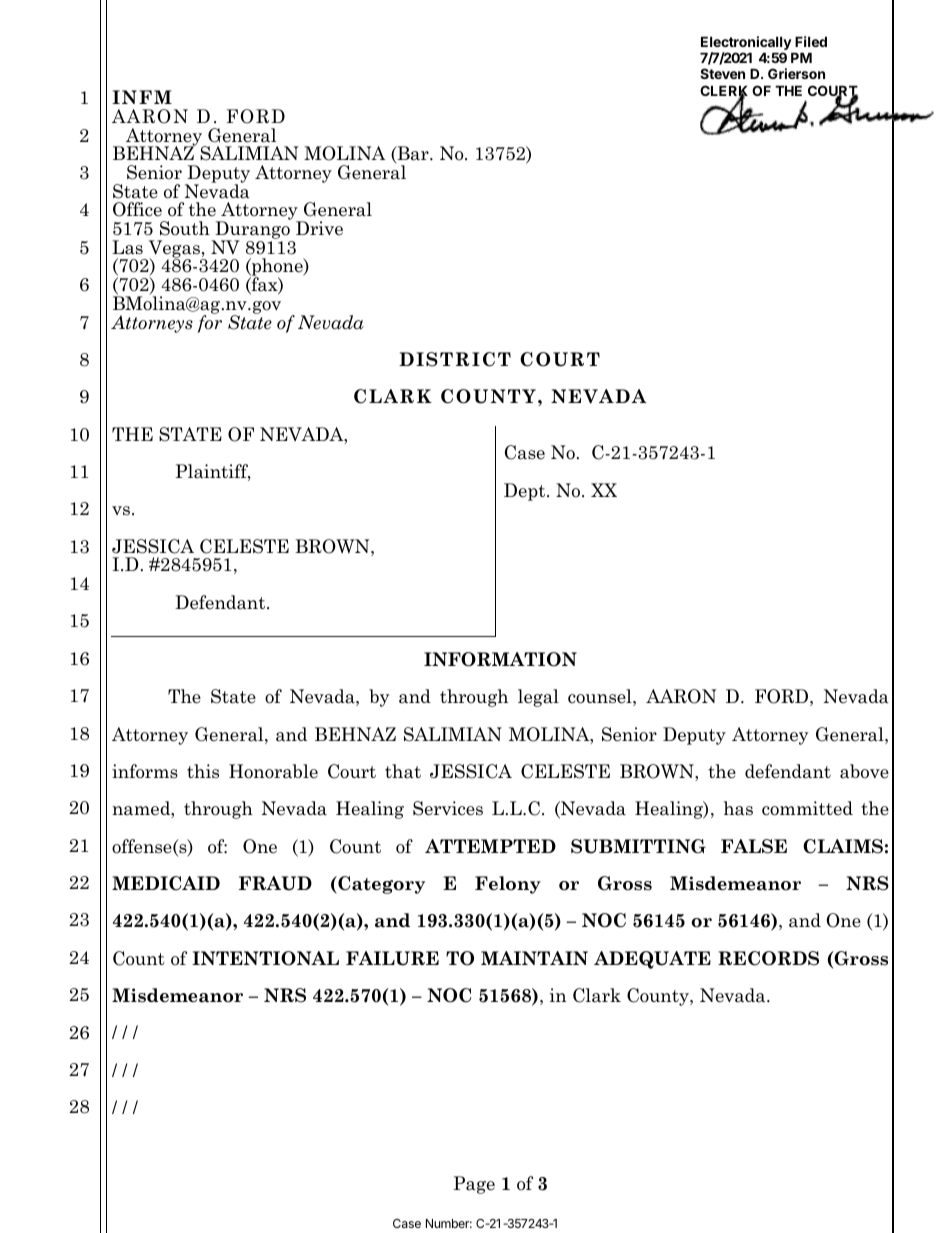 The image size is (952, 1233). What do you see at coordinates (474, 1185) in the screenshot?
I see `Page` at bounding box center [474, 1185].
